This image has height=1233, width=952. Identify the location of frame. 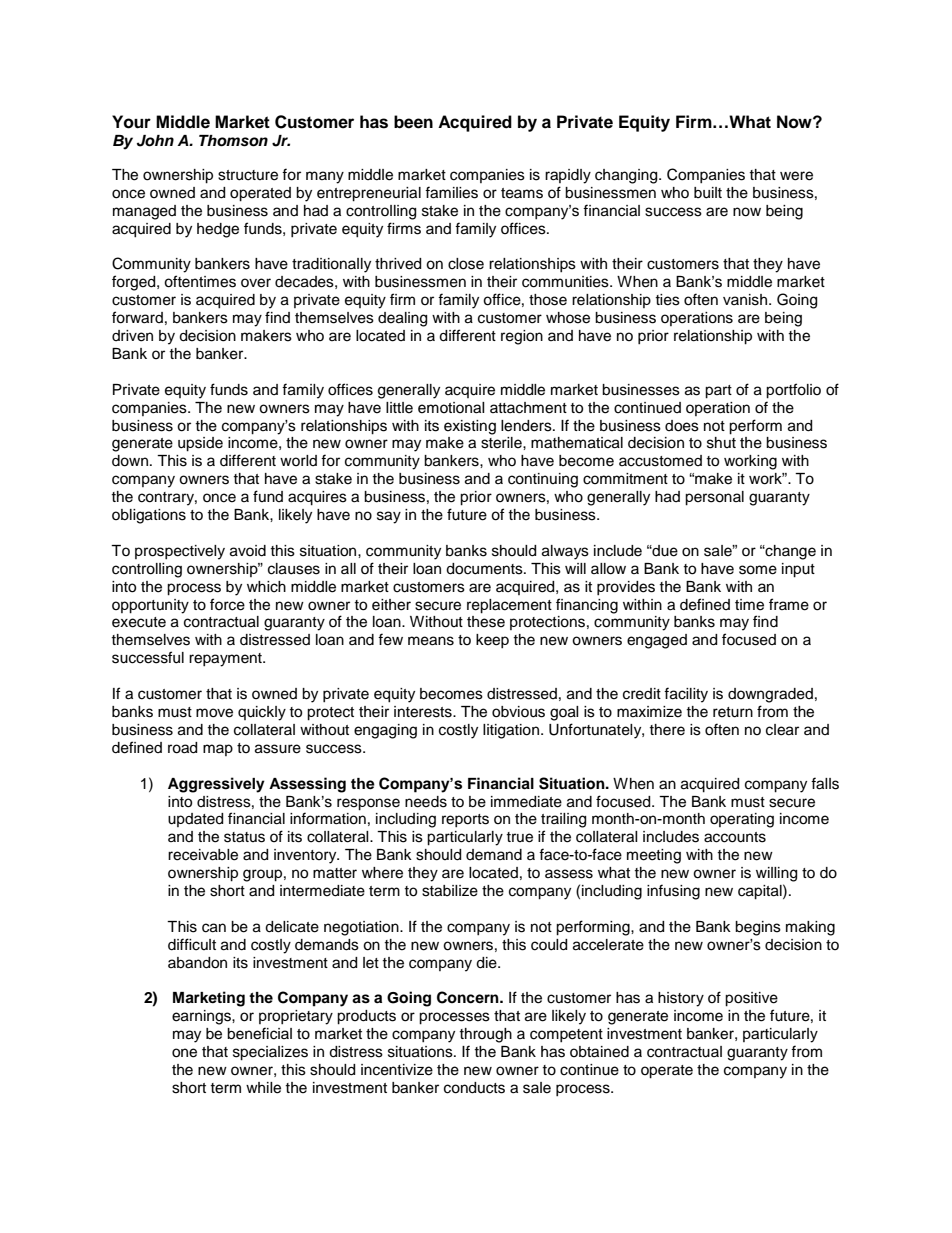
(789, 604).
